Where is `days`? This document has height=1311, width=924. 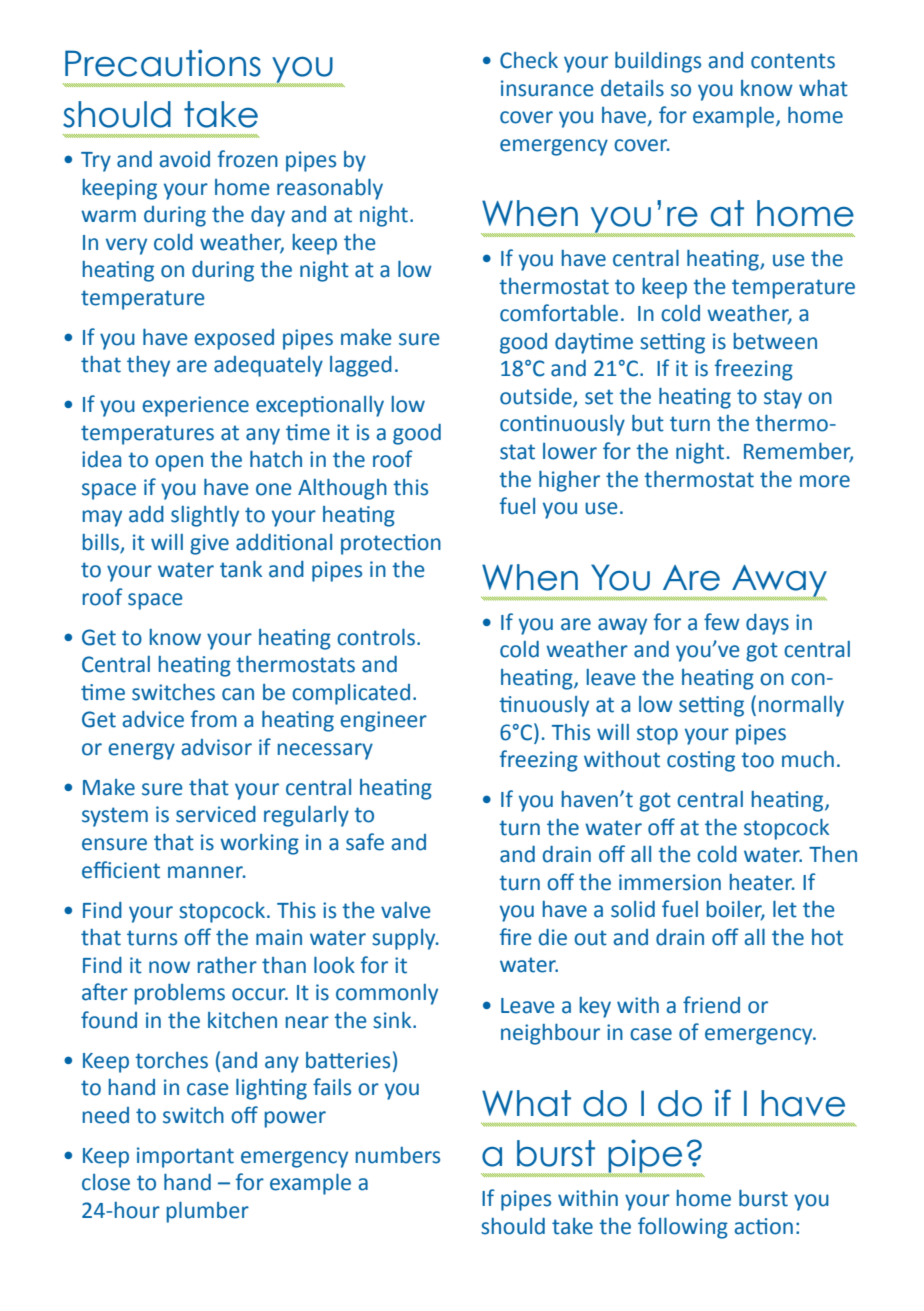
days is located at coordinates (767, 624).
